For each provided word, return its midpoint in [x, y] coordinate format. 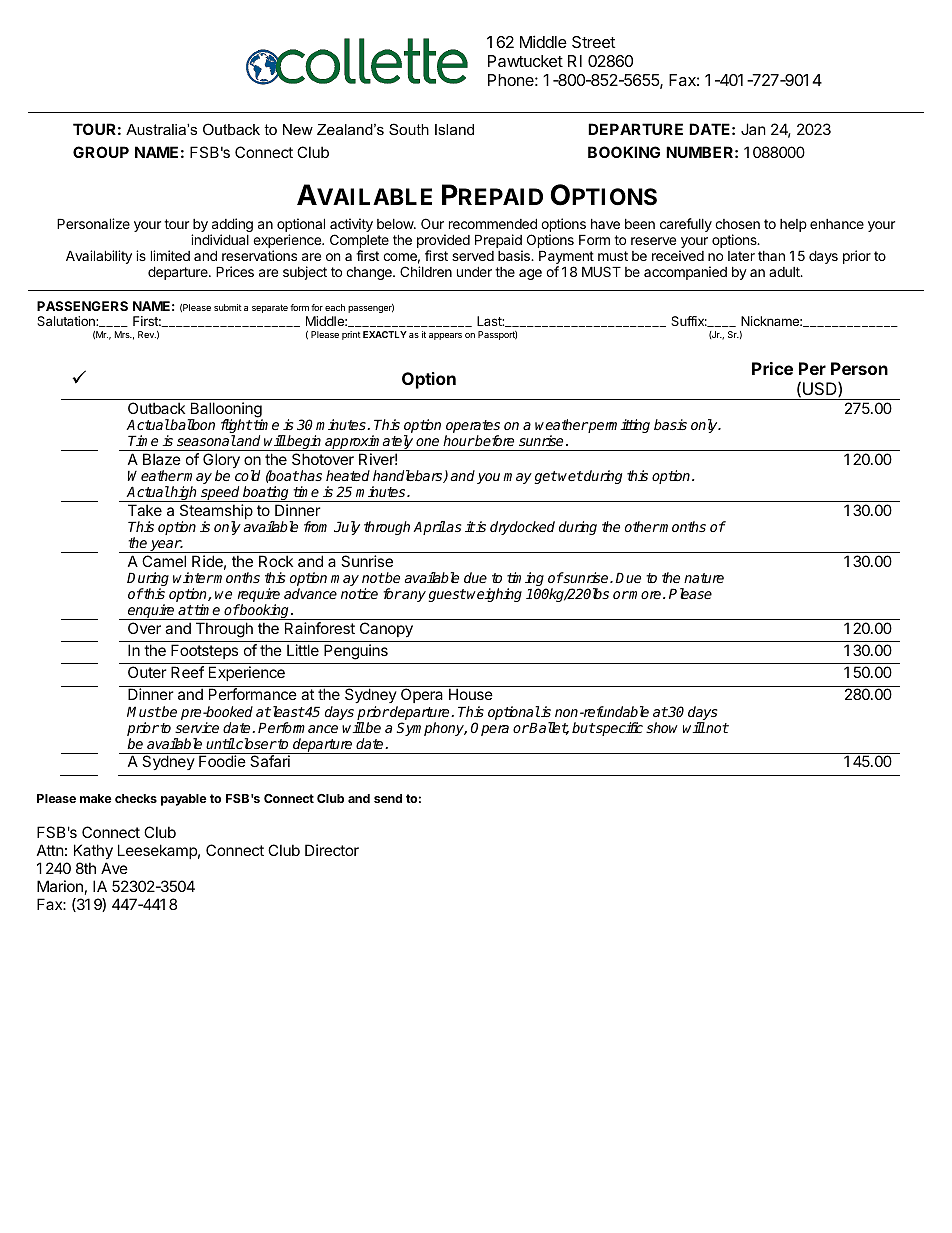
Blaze [162, 459]
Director [332, 850]
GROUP [101, 152]
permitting [618, 426]
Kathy [93, 851]
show [662, 727]
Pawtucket [525, 61]
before [494, 440]
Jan [753, 129]
